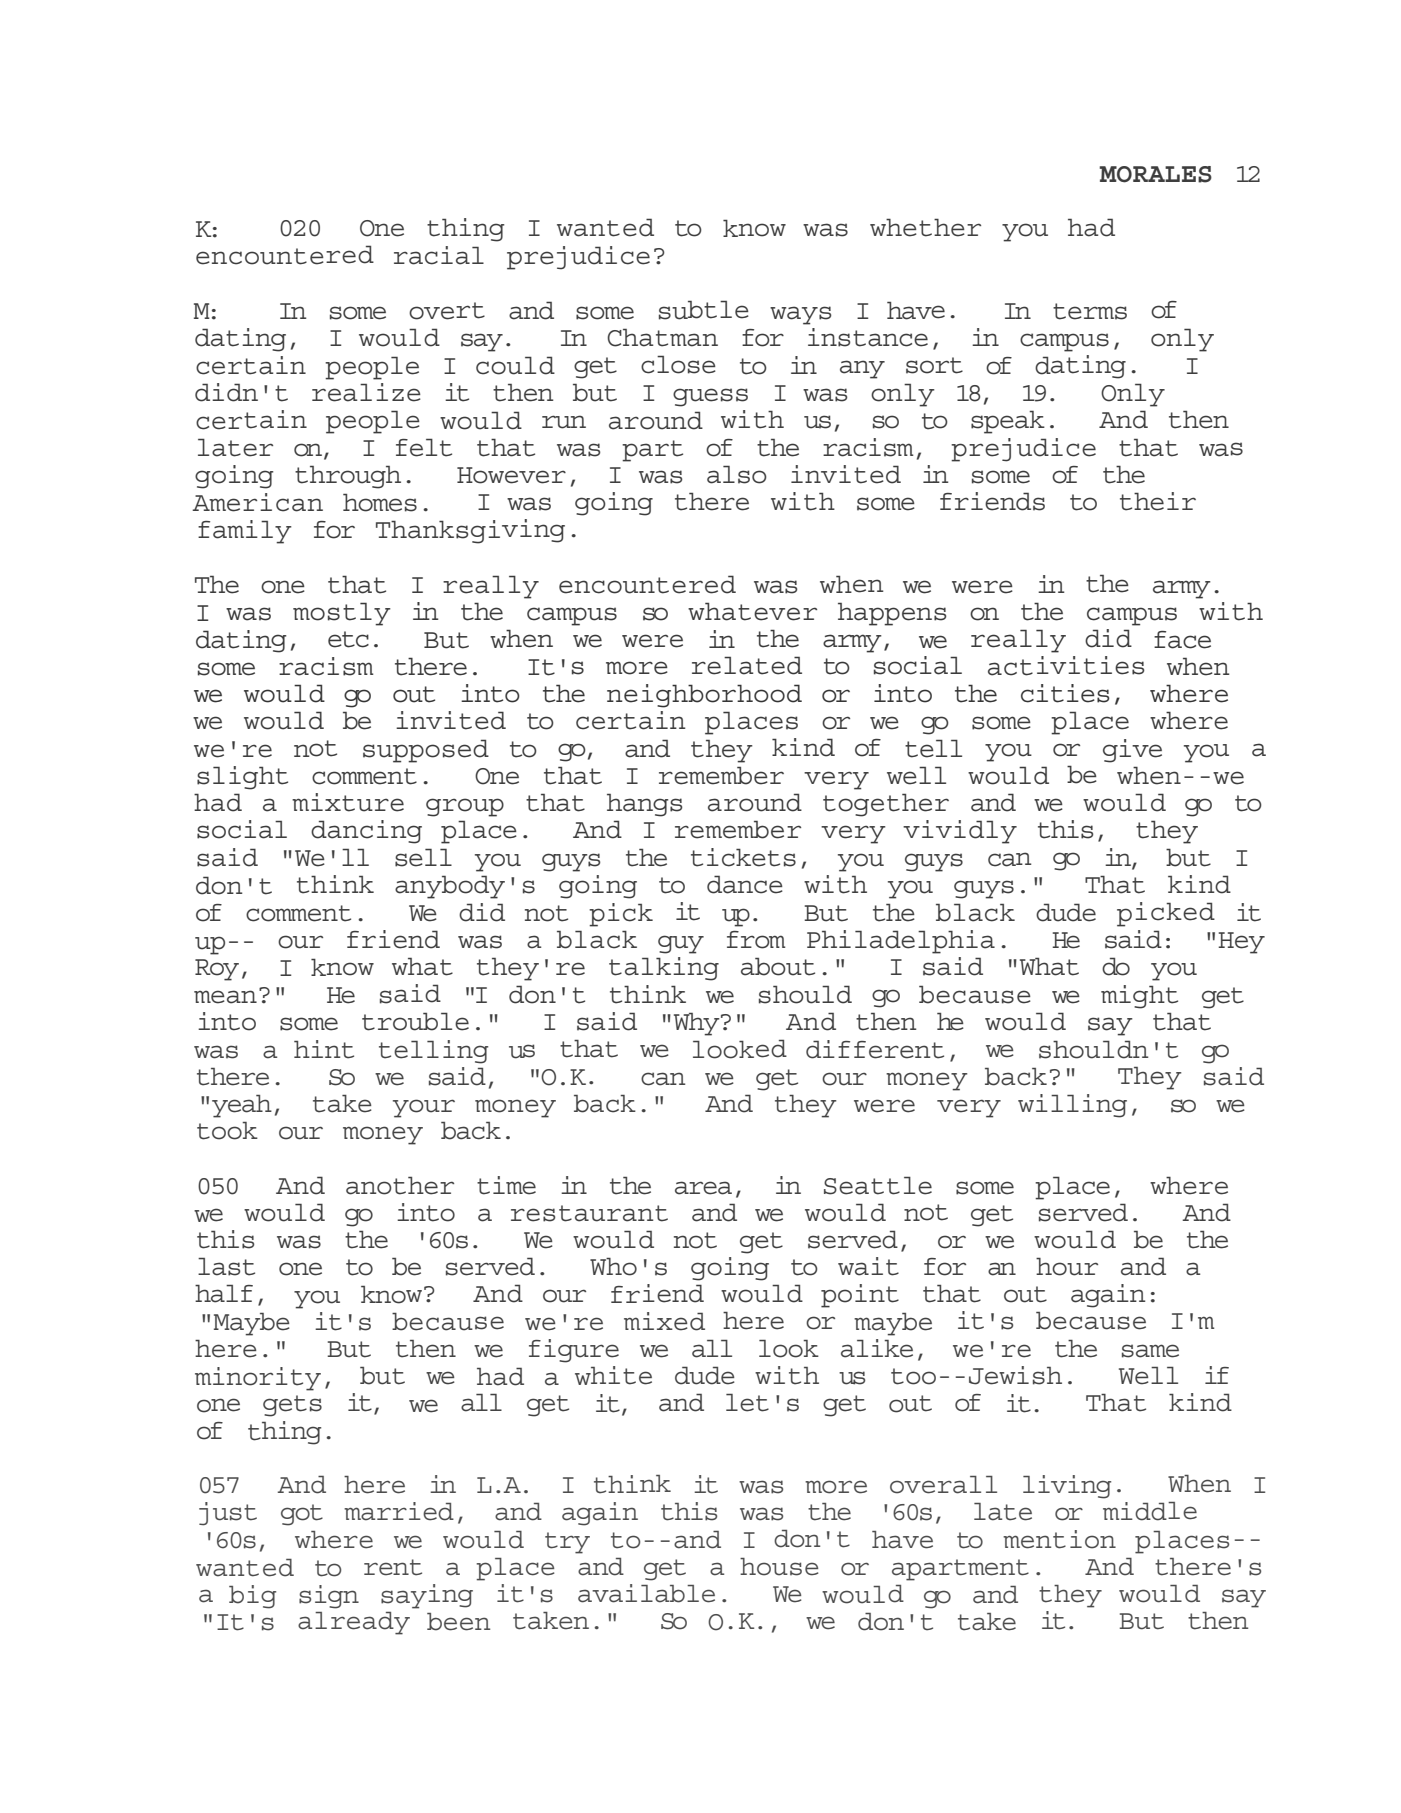  What do you see at coordinates (400, 1185) in the image?
I see `another` at bounding box center [400, 1185].
